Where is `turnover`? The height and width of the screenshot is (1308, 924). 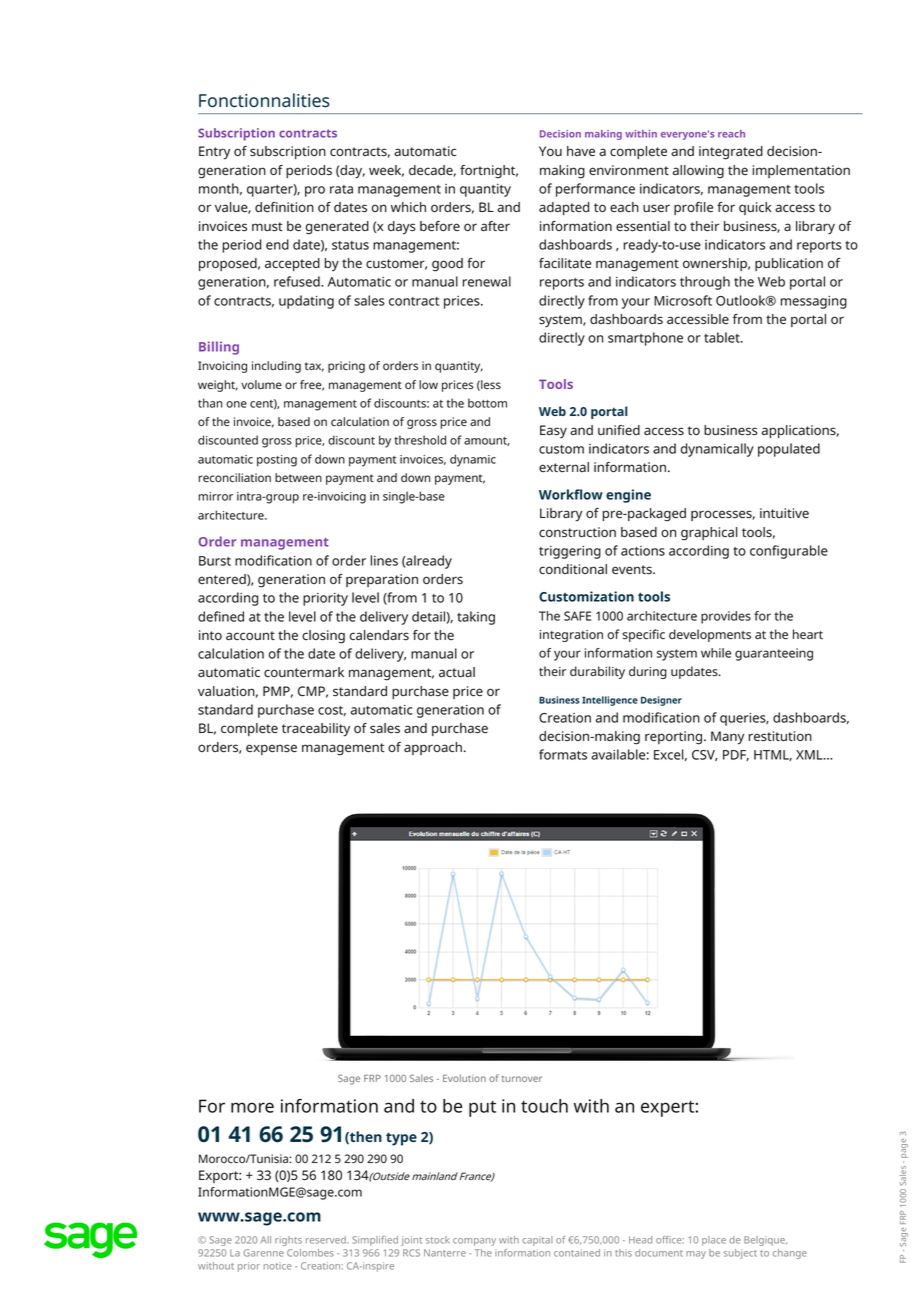 turnover is located at coordinates (522, 1079).
